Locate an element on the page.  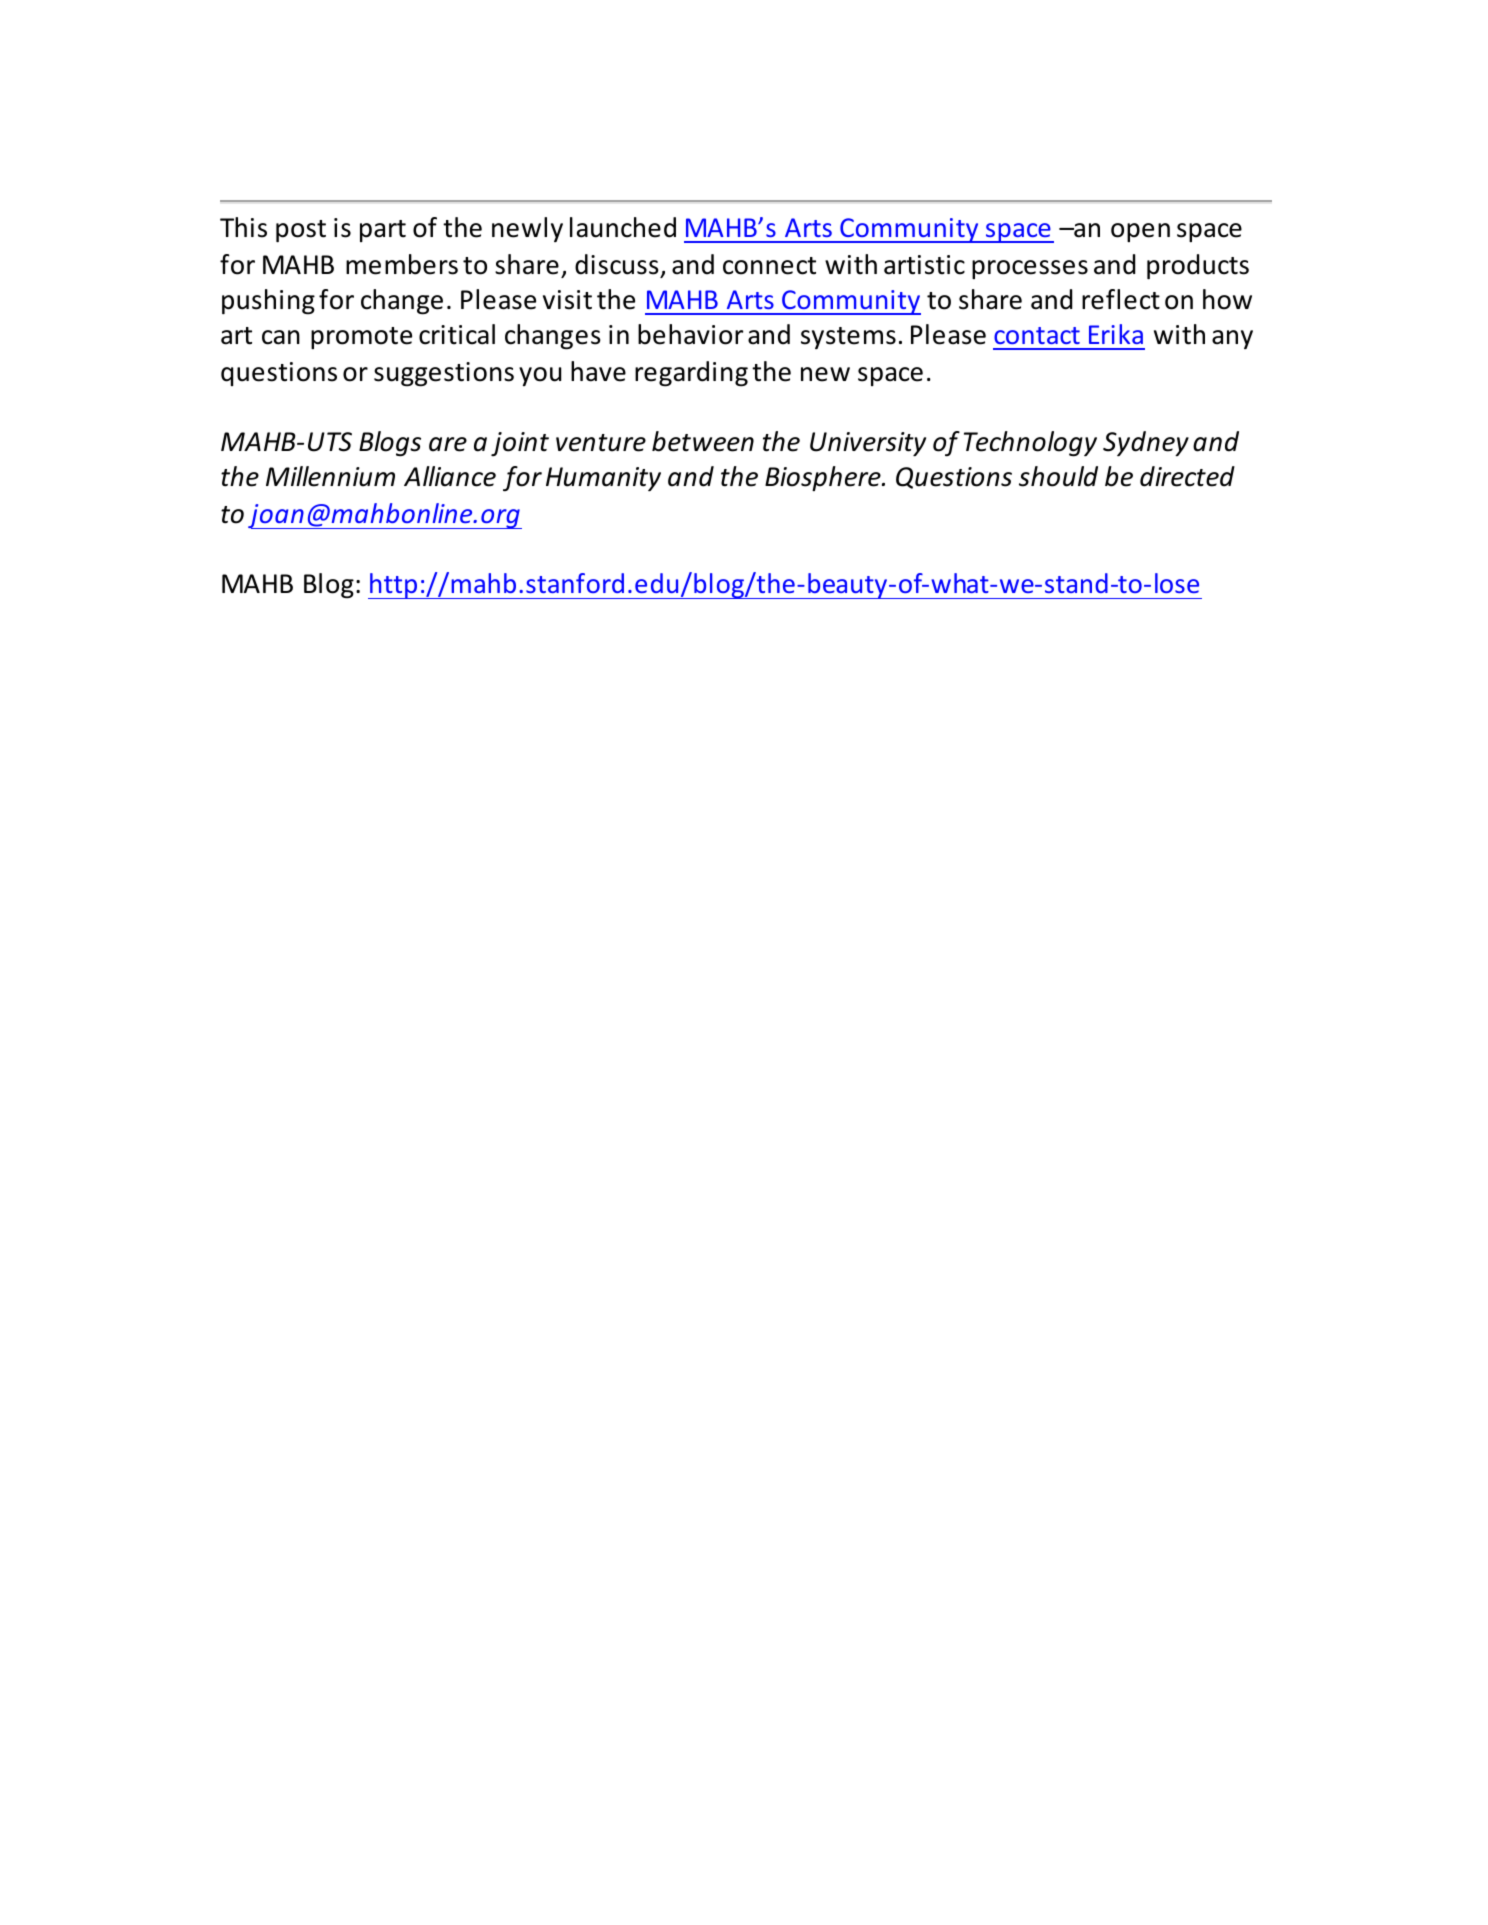
reflect is located at coordinates (1121, 299).
